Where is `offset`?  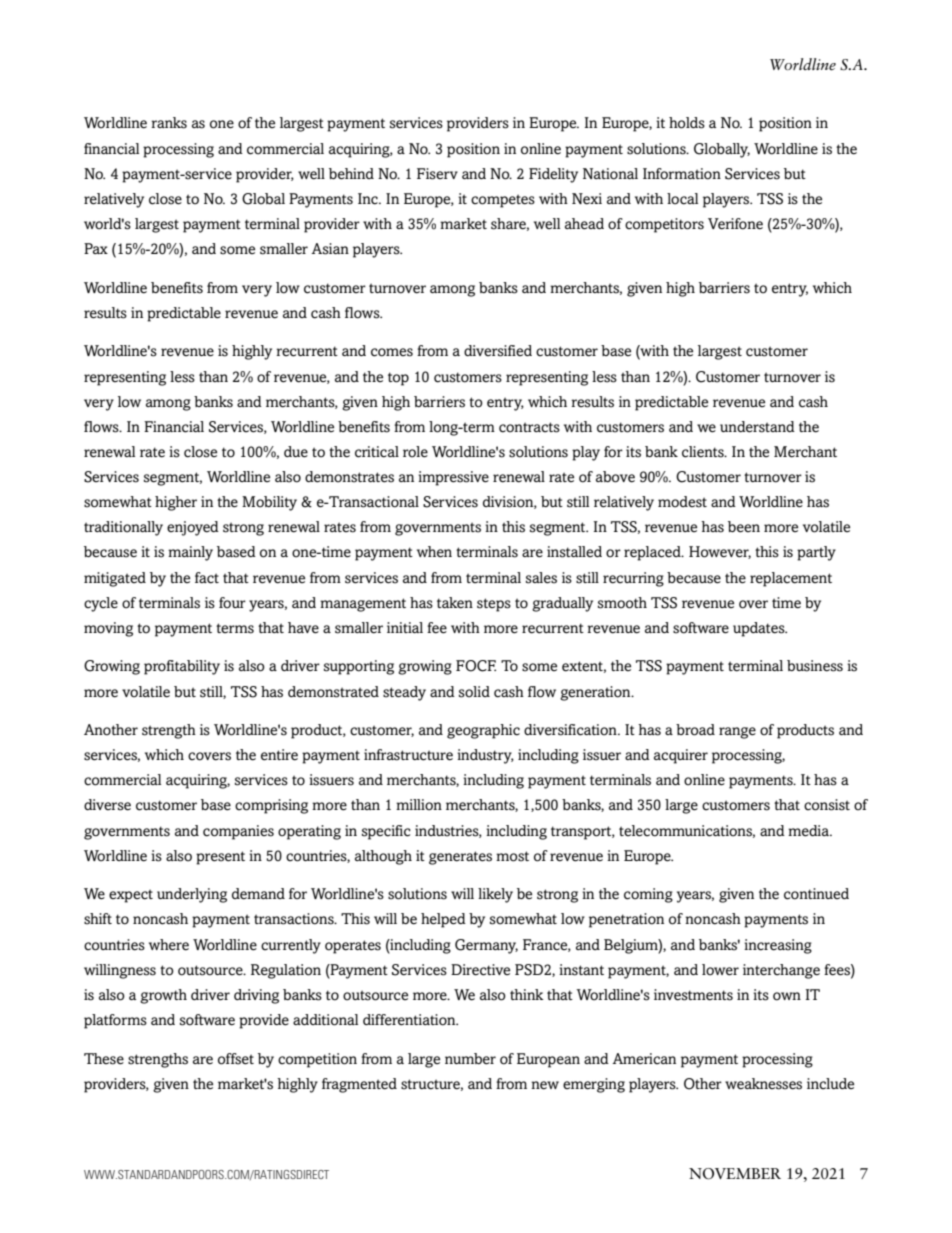 offset is located at coordinates (236, 1059).
